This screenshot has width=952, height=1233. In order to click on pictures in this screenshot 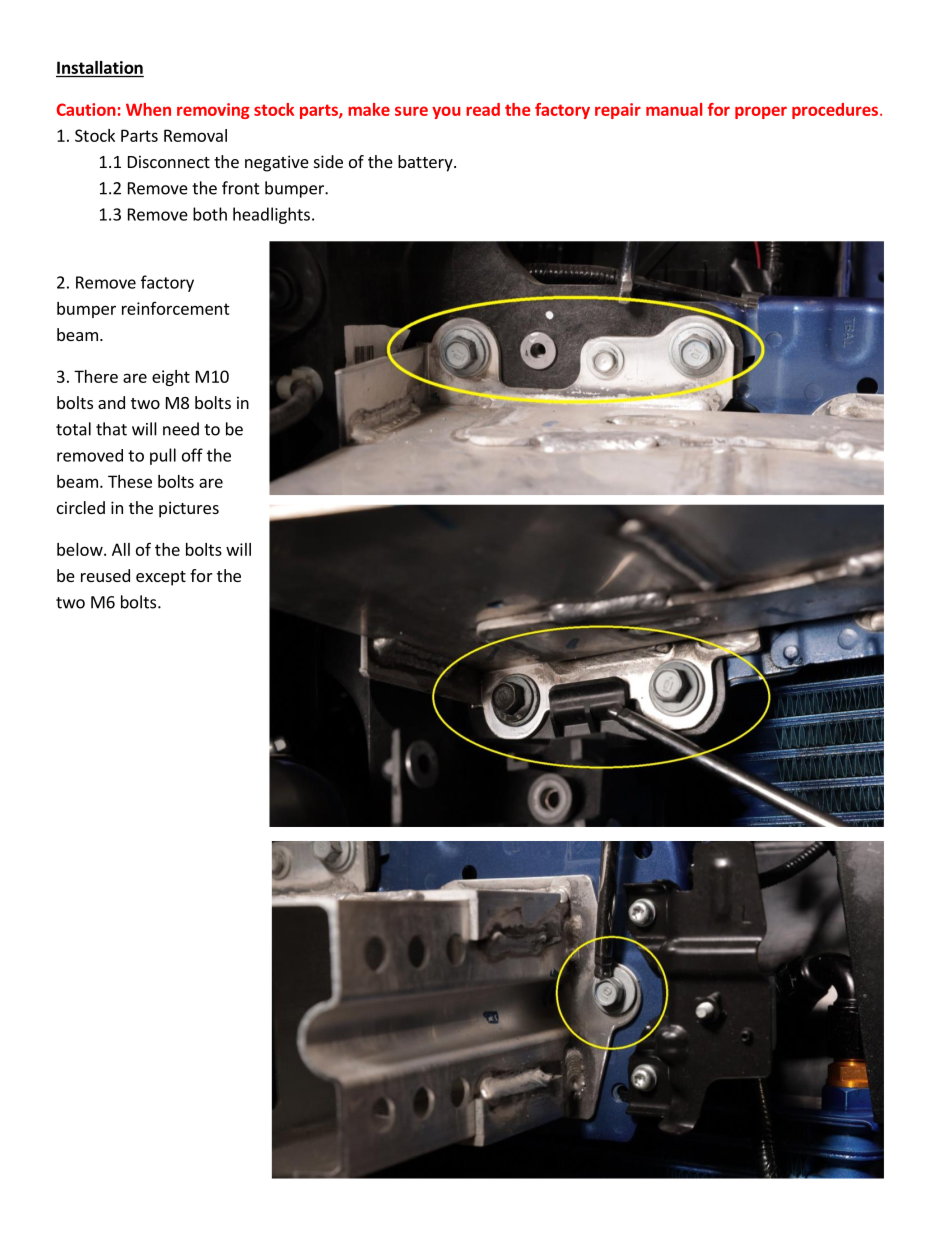, I will do `click(189, 509)`.
